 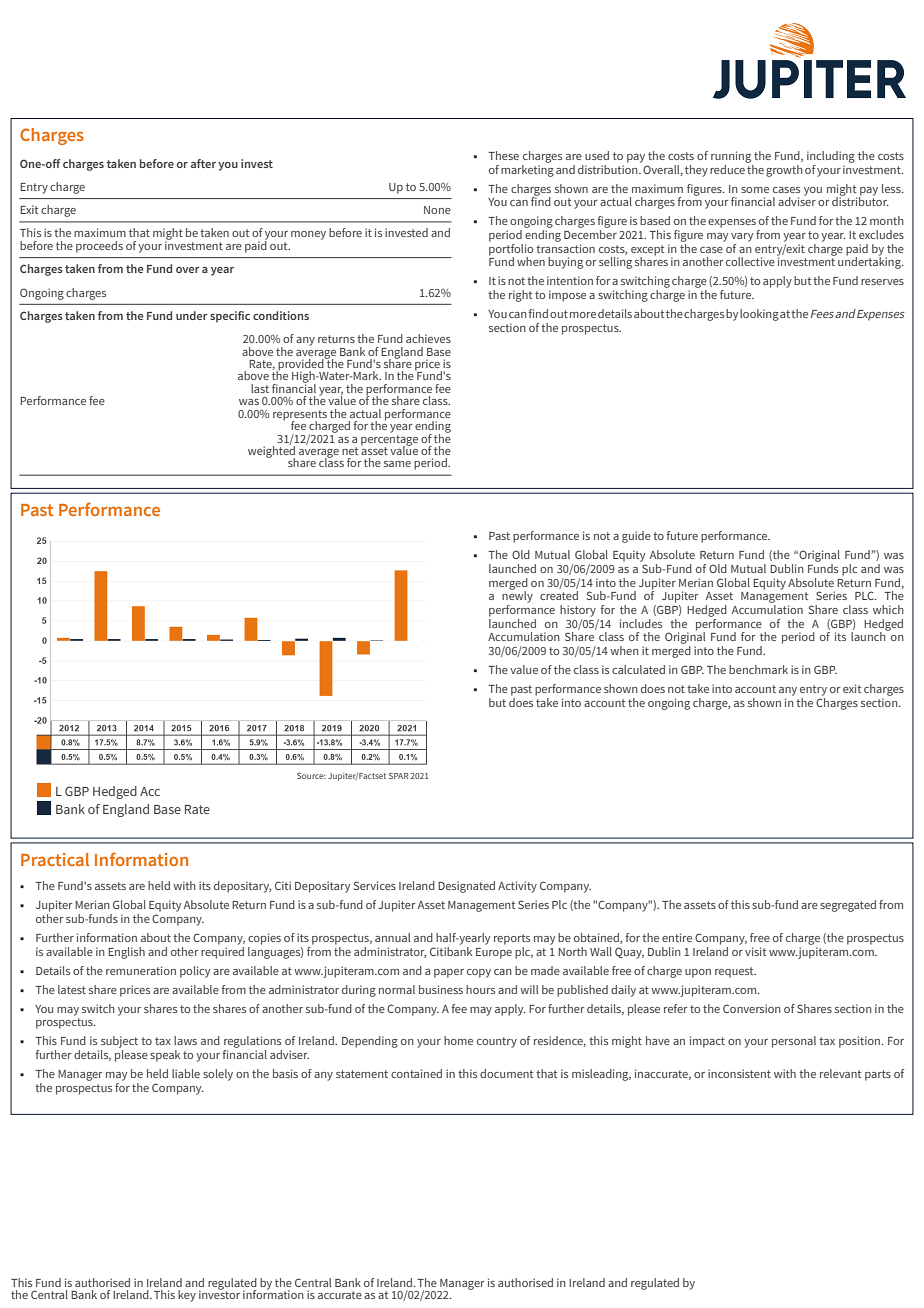 What do you see at coordinates (506, 1073) in the image?
I see `document` at bounding box center [506, 1073].
